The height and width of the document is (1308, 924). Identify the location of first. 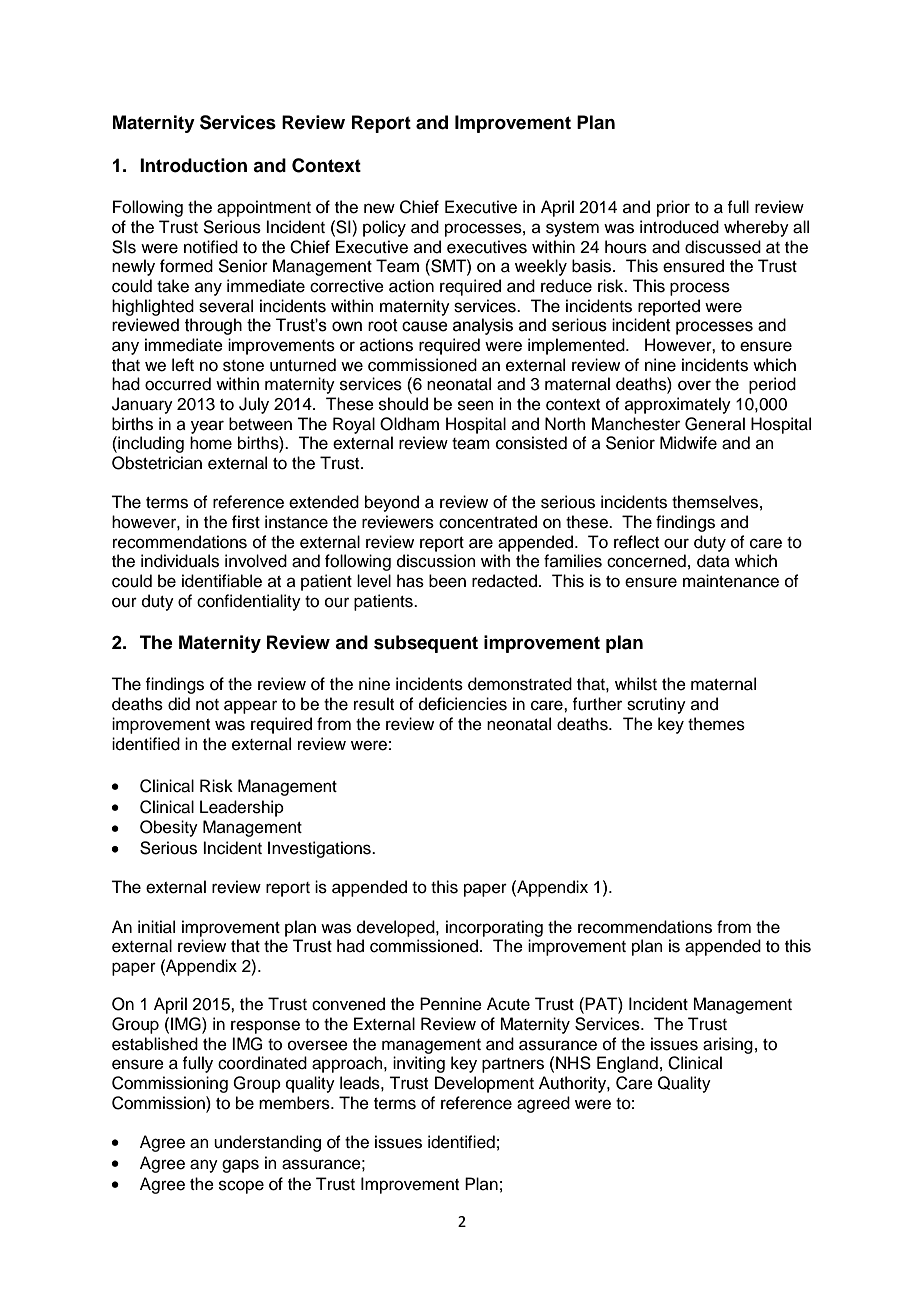
(246, 522).
